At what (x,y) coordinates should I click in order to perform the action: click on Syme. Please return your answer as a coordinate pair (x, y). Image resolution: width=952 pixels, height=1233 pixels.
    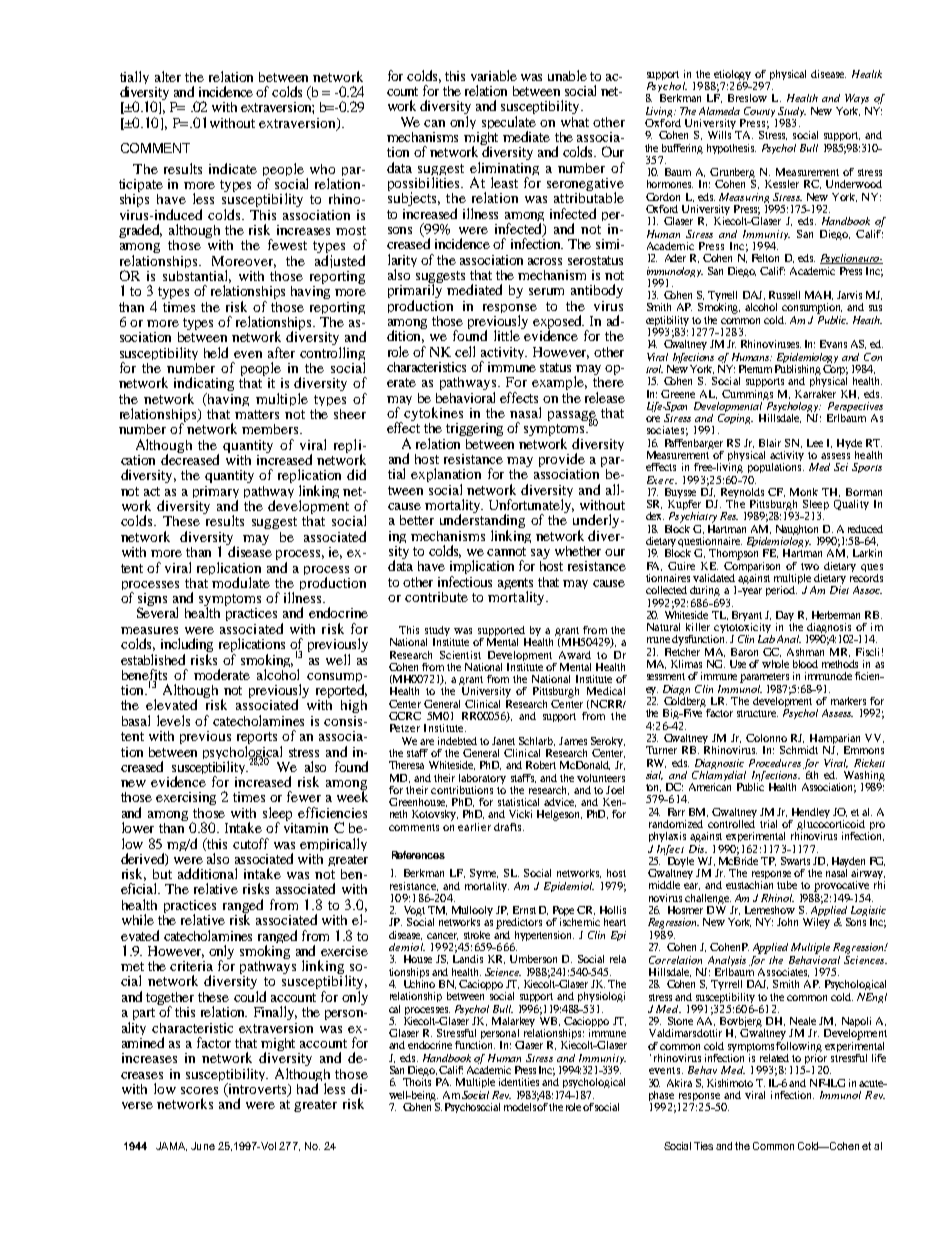
    Looking at the image, I should click on (484, 874).
